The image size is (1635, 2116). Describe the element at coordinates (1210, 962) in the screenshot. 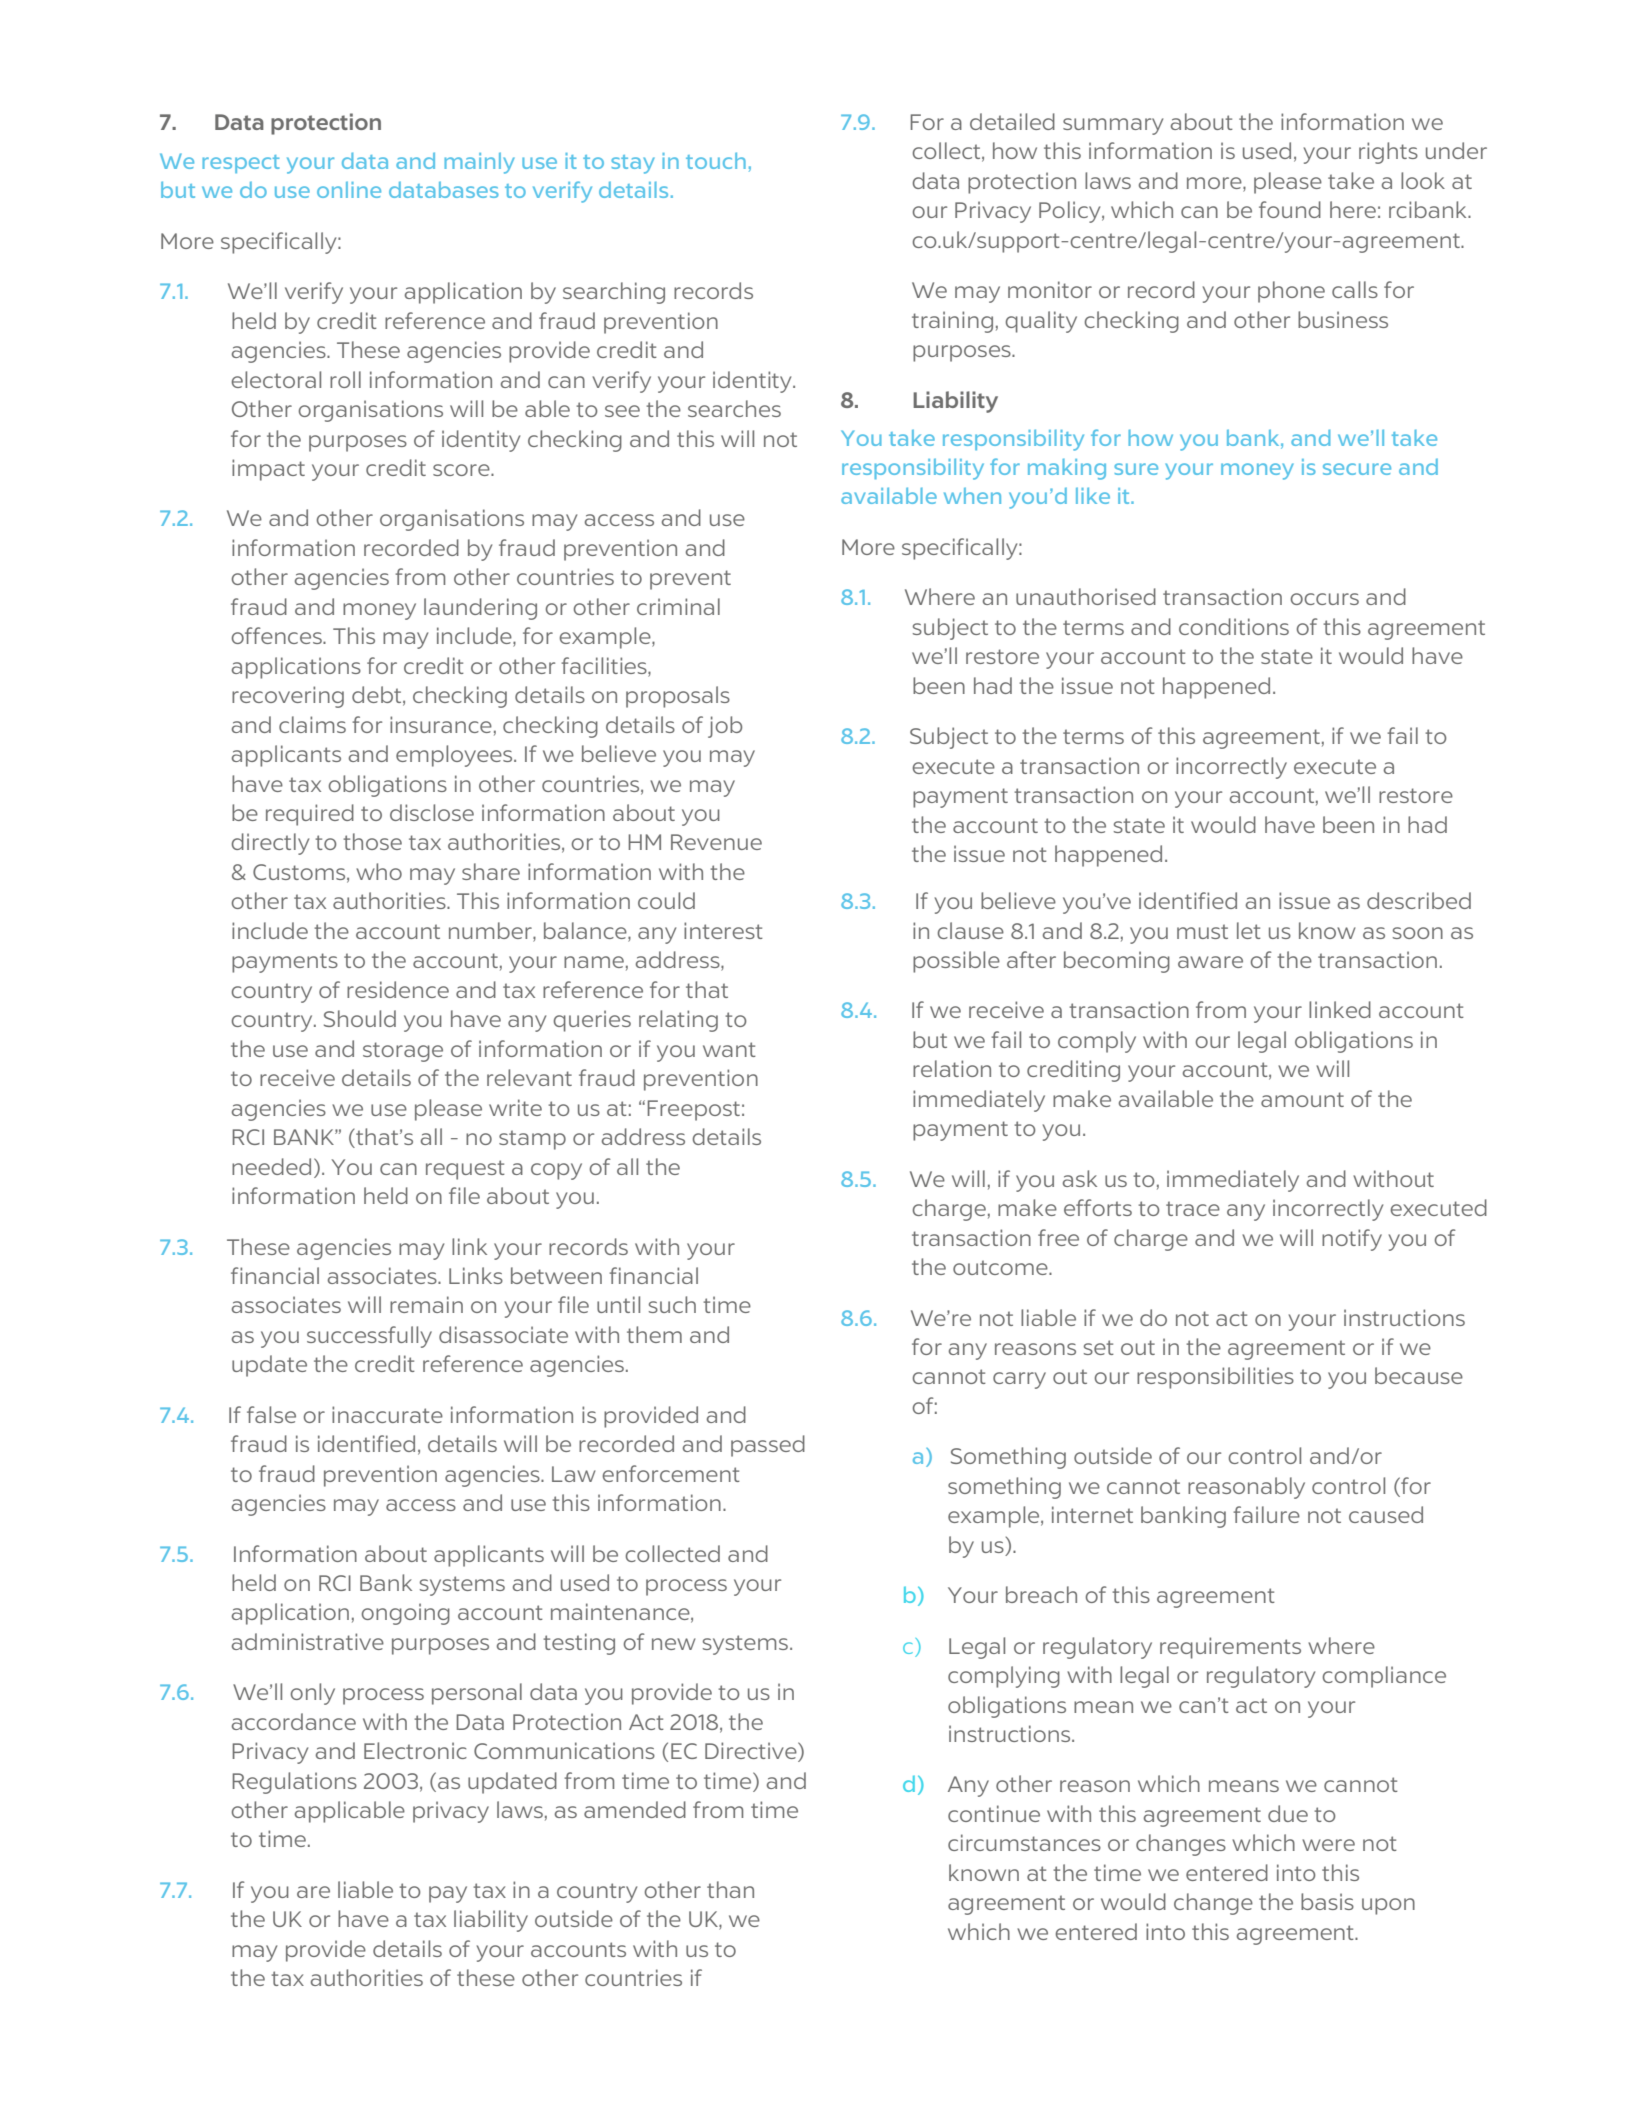

I see `aware` at that location.
